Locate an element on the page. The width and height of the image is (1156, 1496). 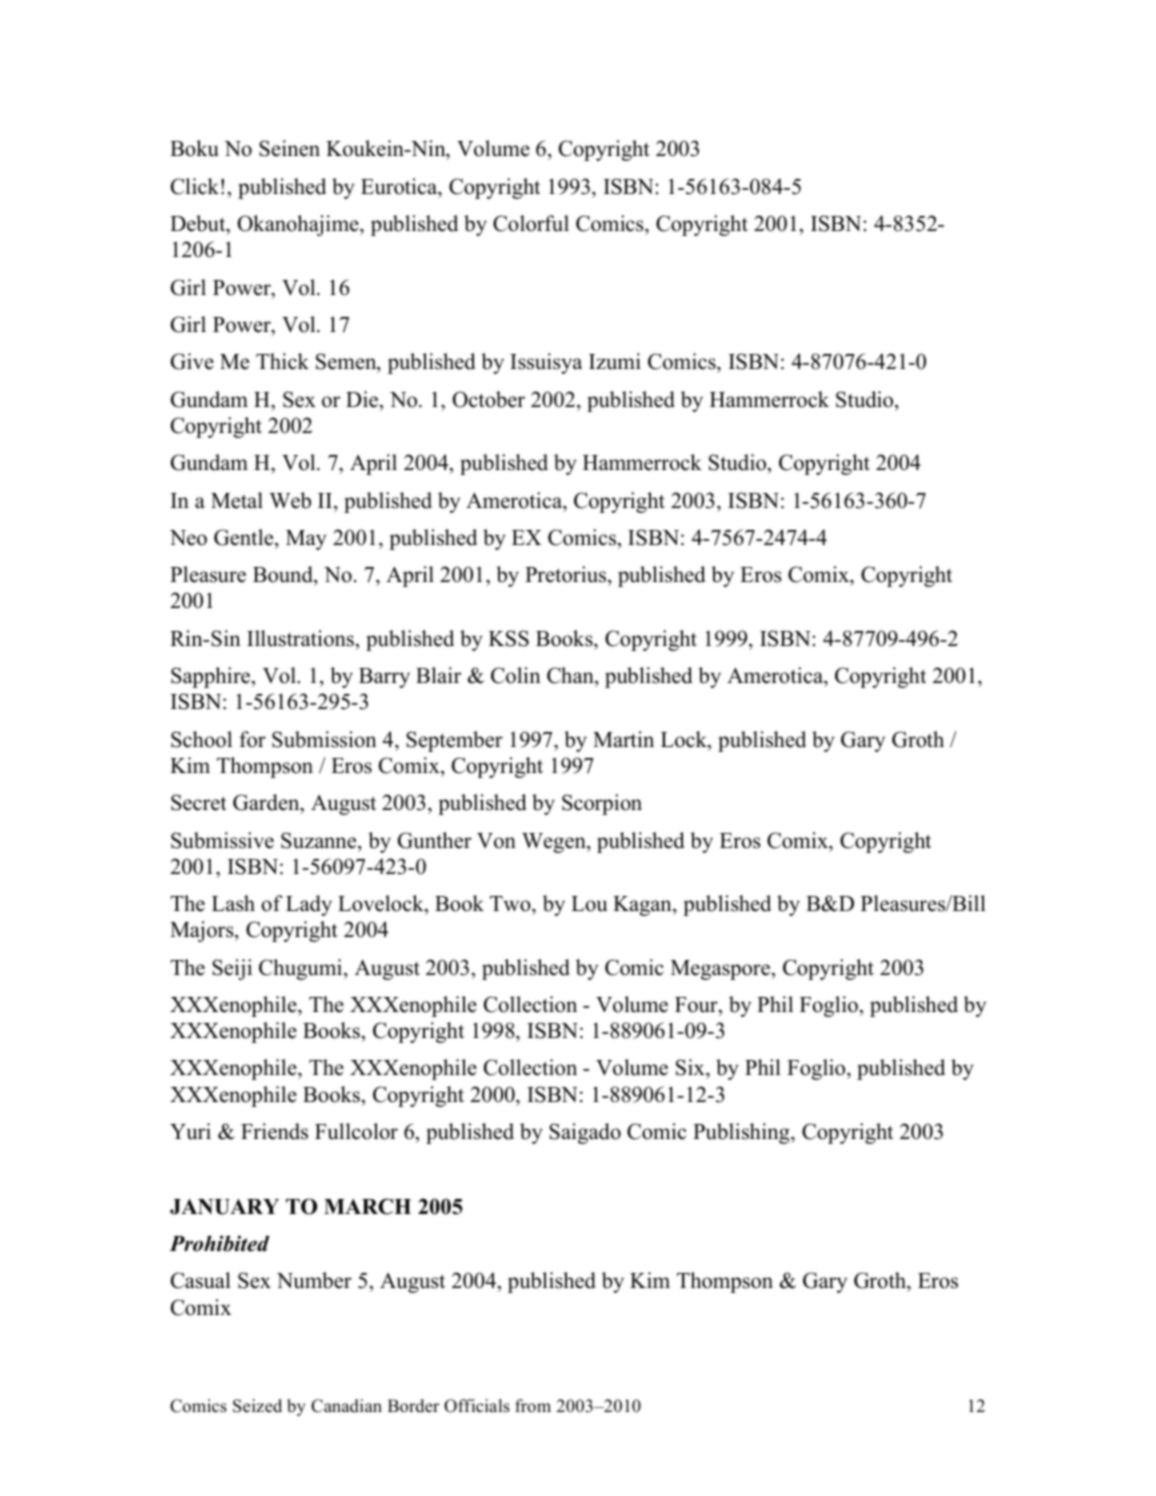
Colorful is located at coordinates (531, 223).
